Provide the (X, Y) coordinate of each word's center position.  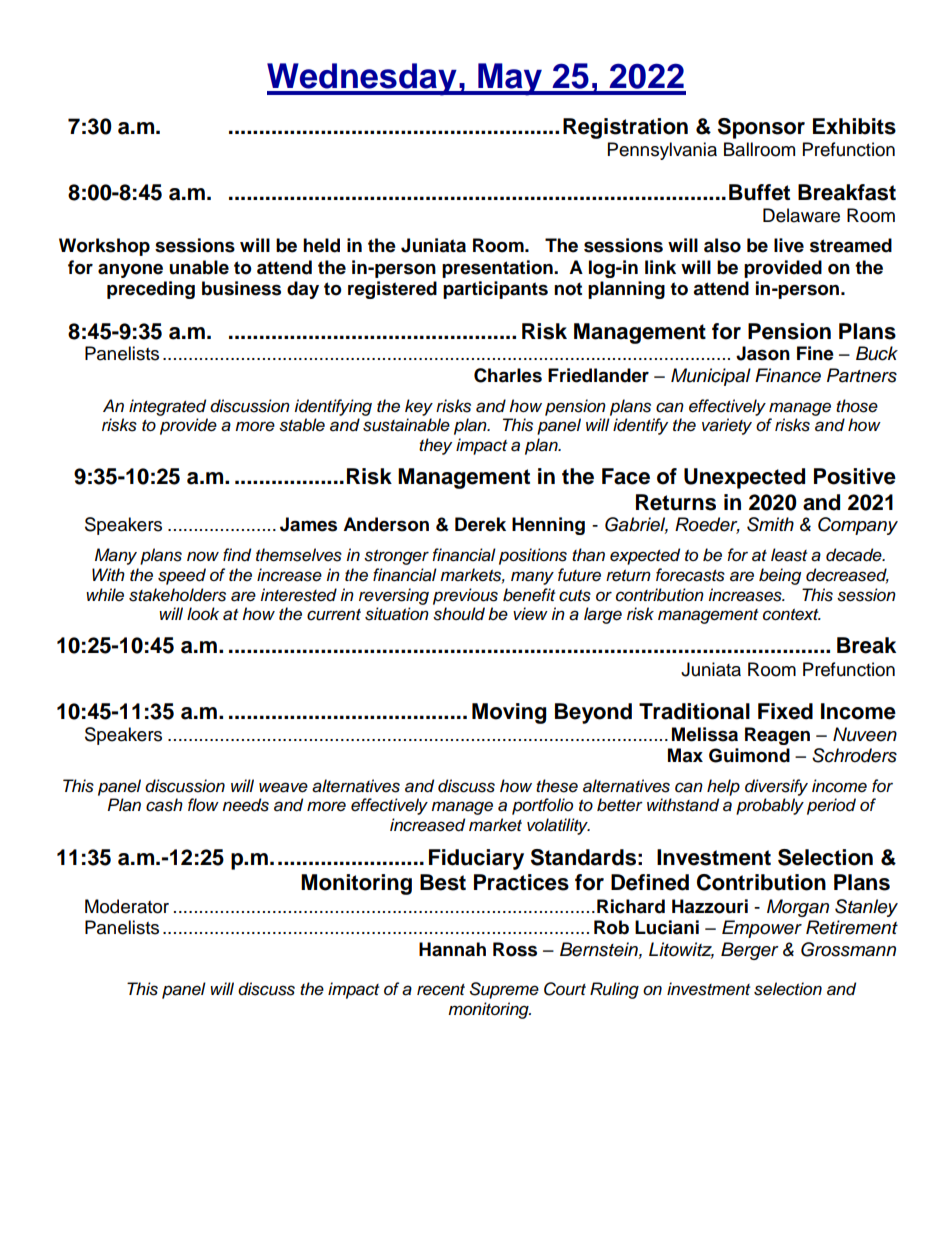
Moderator (127, 906)
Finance (788, 375)
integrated (167, 407)
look (203, 613)
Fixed (785, 711)
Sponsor (761, 128)
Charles (508, 375)
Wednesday (363, 79)
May (510, 79)
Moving (509, 713)
